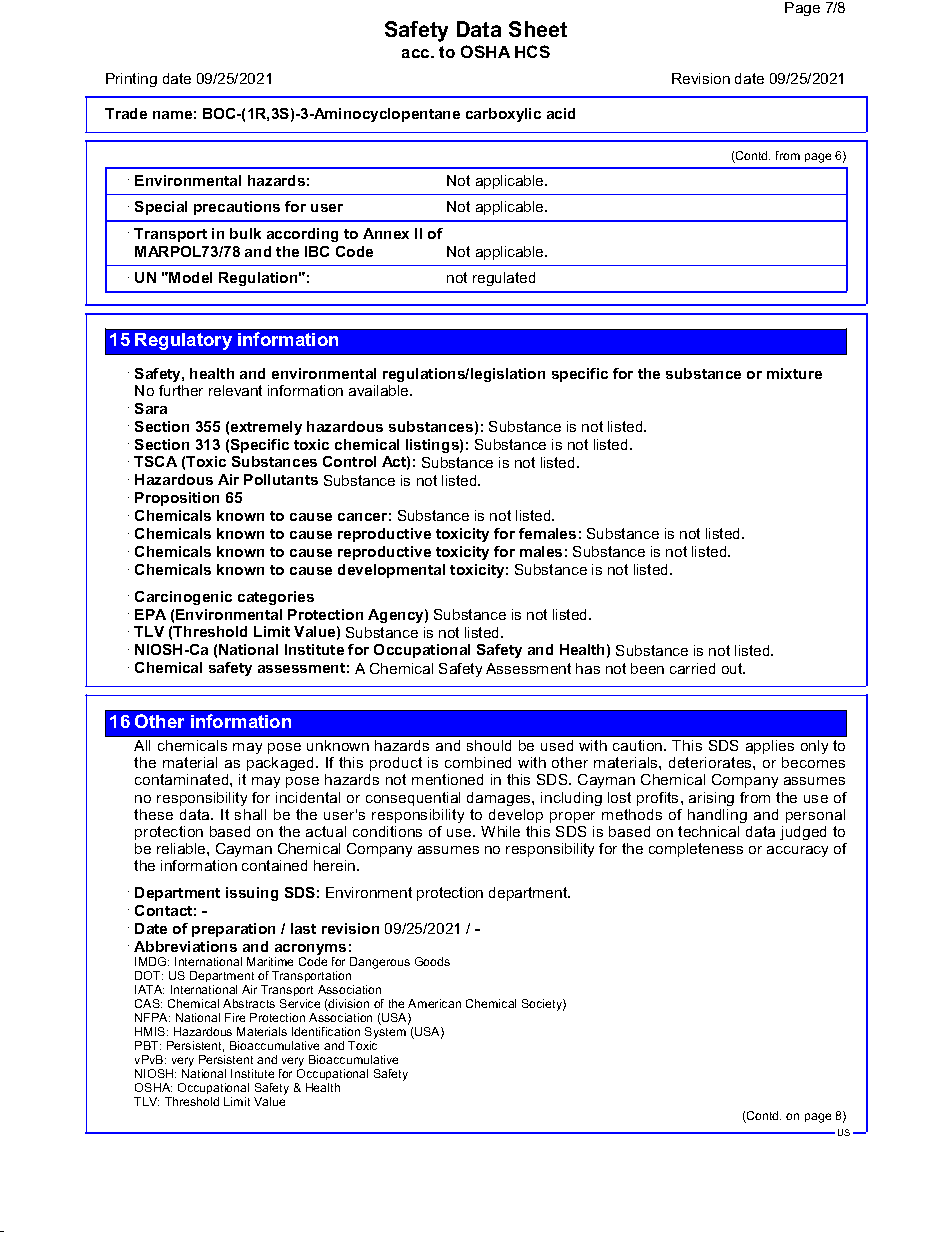  What do you see at coordinates (177, 499) in the page?
I see `Proposition` at bounding box center [177, 499].
